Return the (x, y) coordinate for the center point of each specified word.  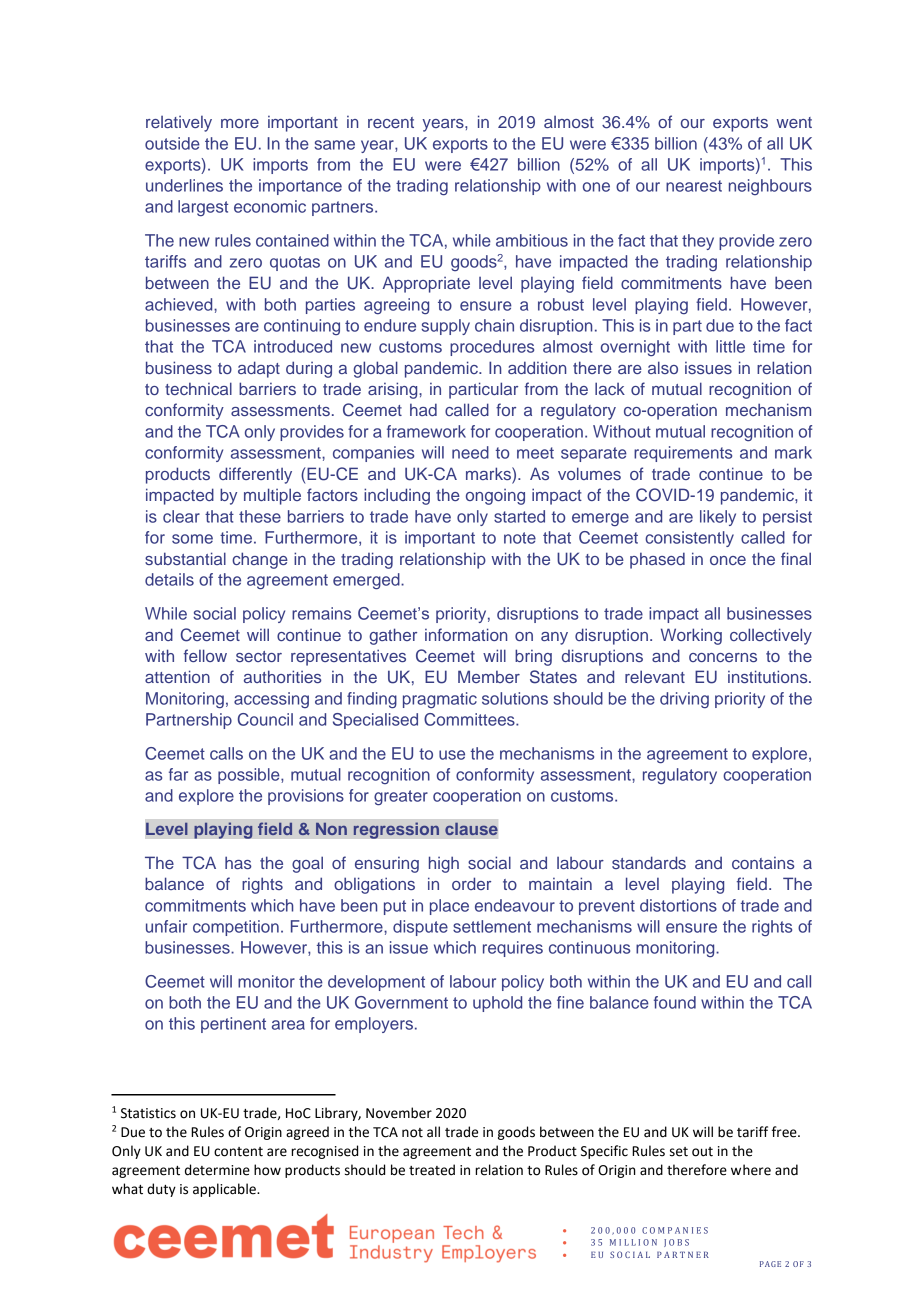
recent (391, 122)
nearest (694, 186)
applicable (225, 1190)
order (471, 883)
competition (236, 928)
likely (718, 518)
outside (172, 143)
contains (763, 863)
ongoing (495, 497)
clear (181, 516)
